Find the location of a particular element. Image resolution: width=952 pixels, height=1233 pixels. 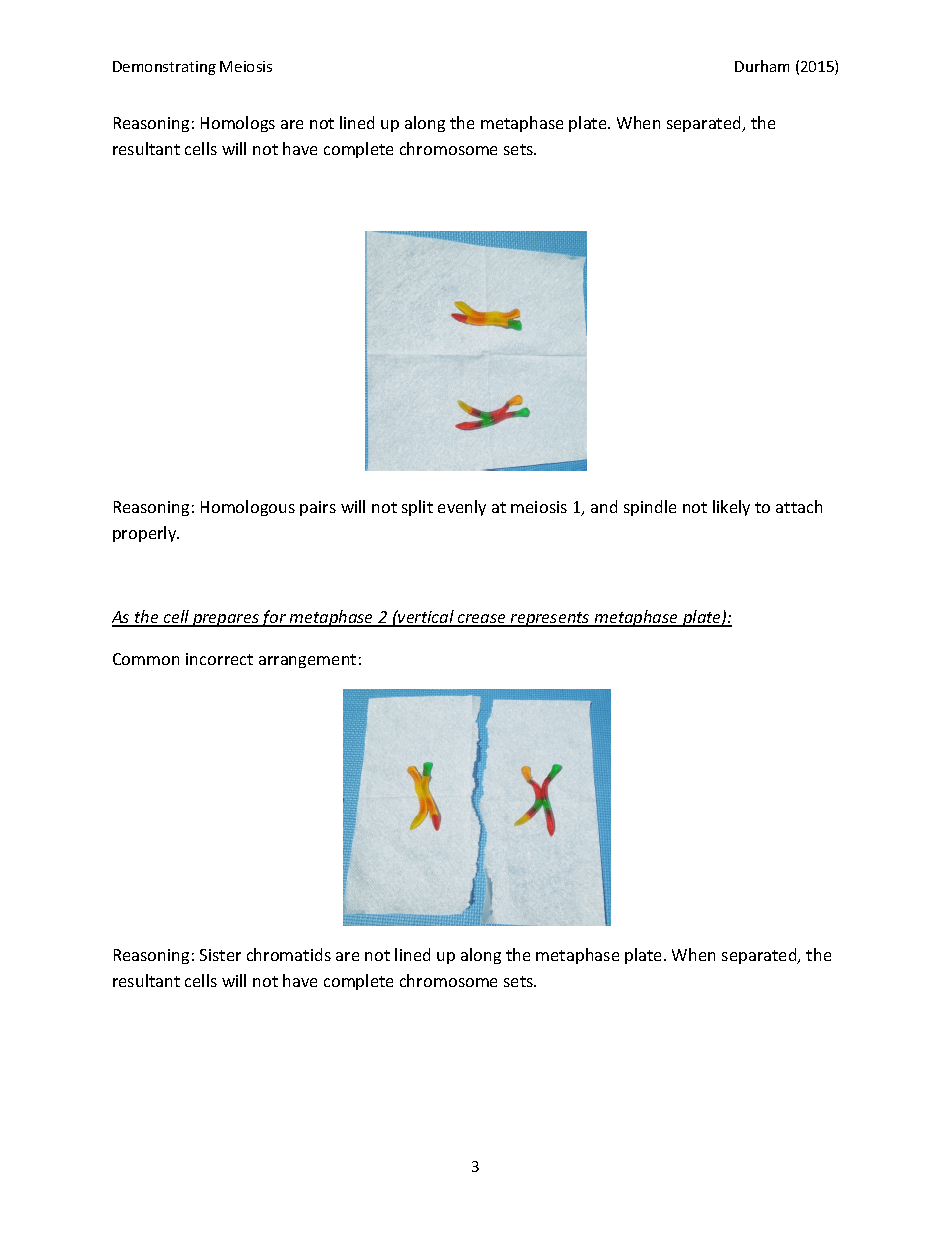

Sister is located at coordinates (220, 955).
